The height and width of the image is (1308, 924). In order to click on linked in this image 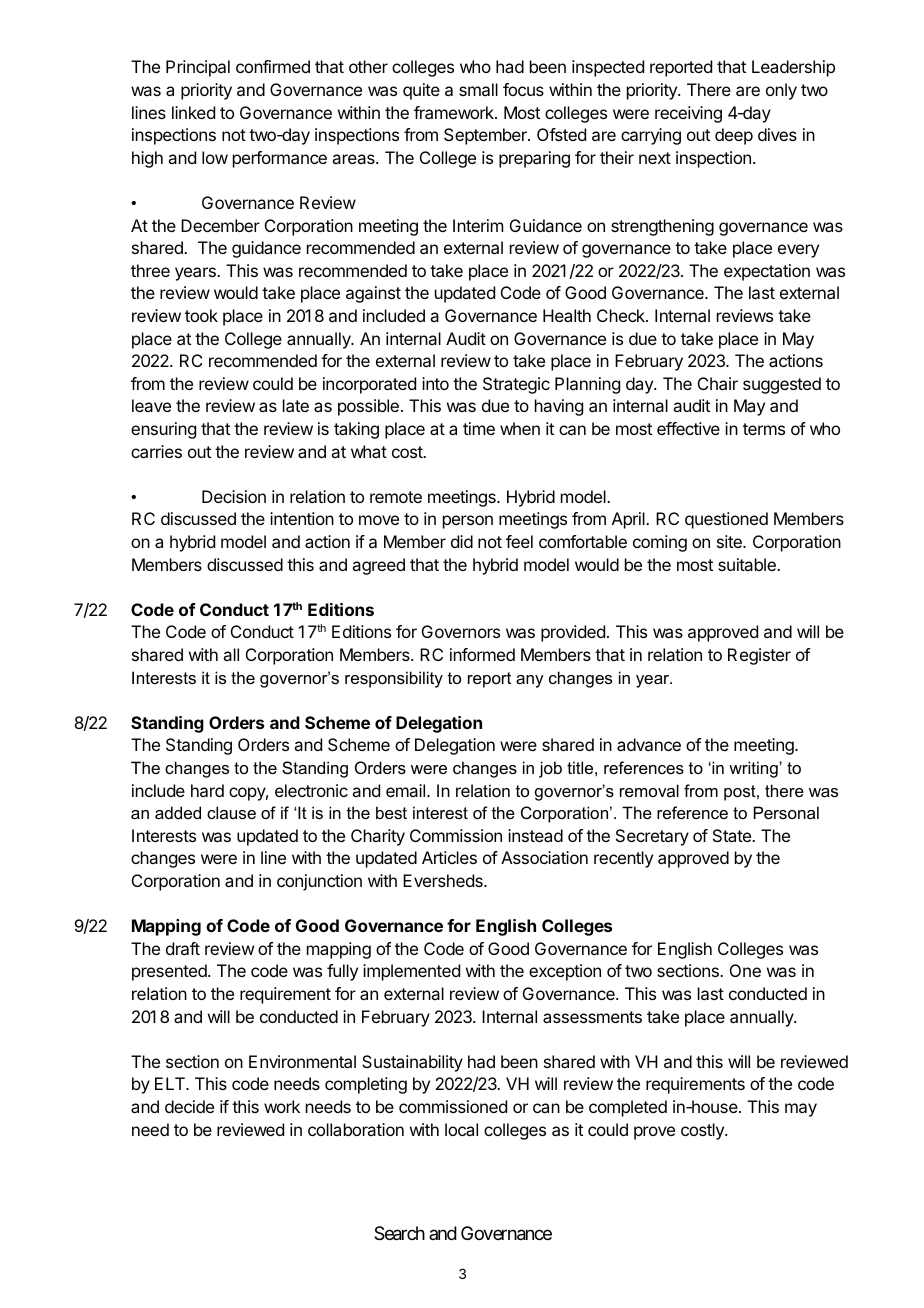, I will do `click(193, 112)`.
